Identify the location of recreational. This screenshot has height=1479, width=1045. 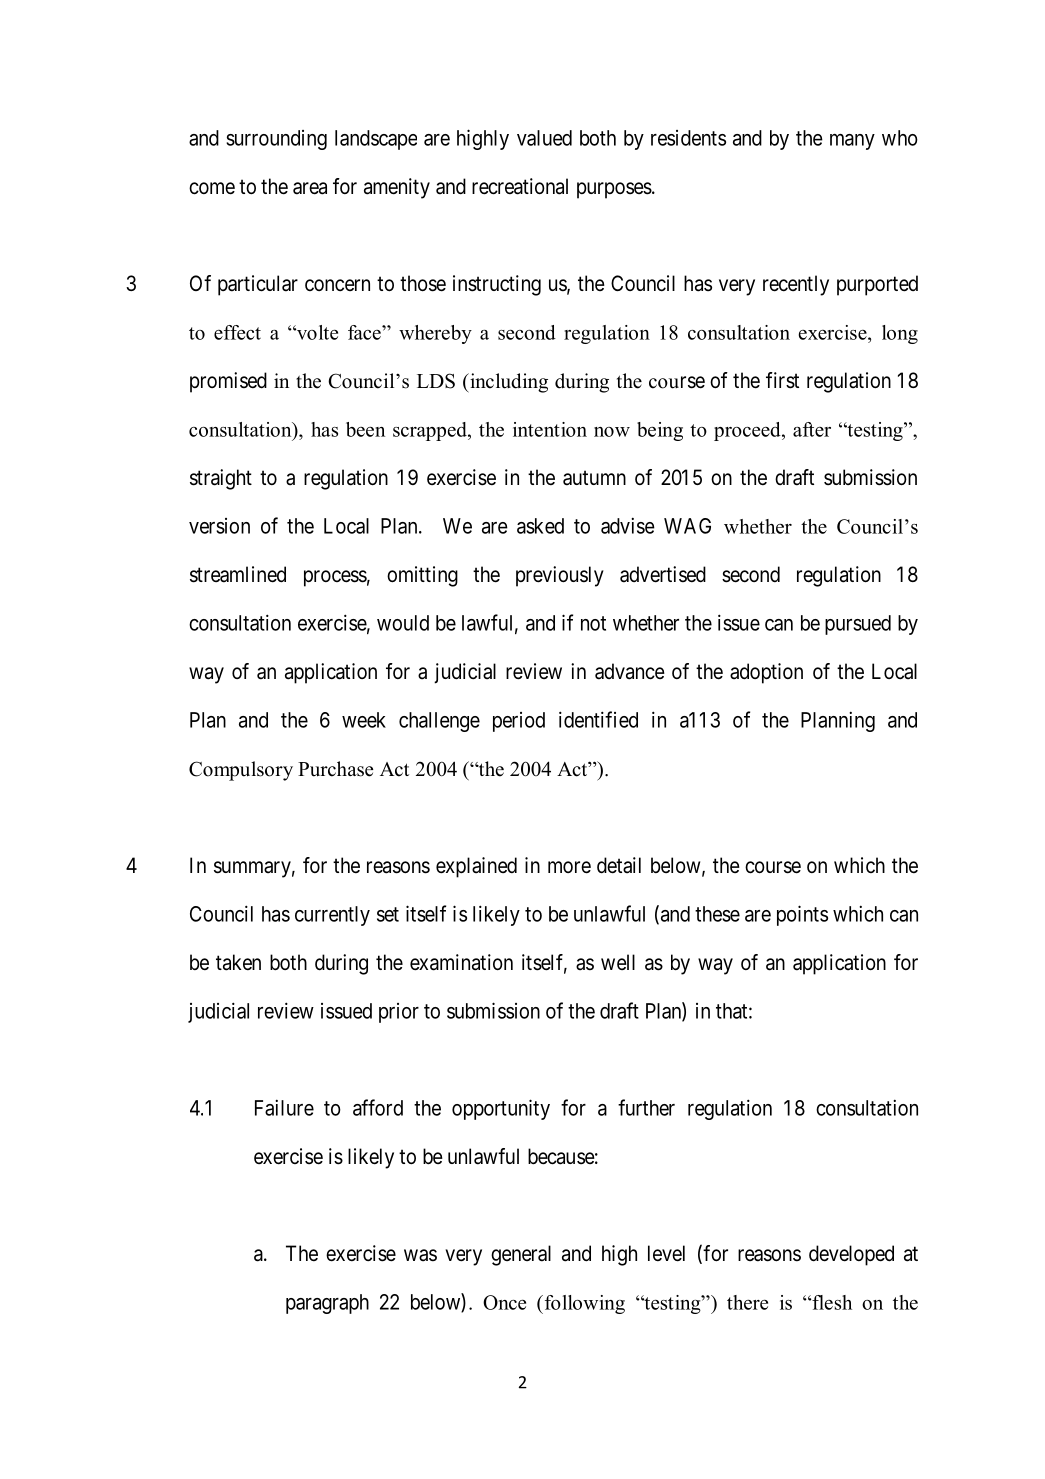
(520, 186).
